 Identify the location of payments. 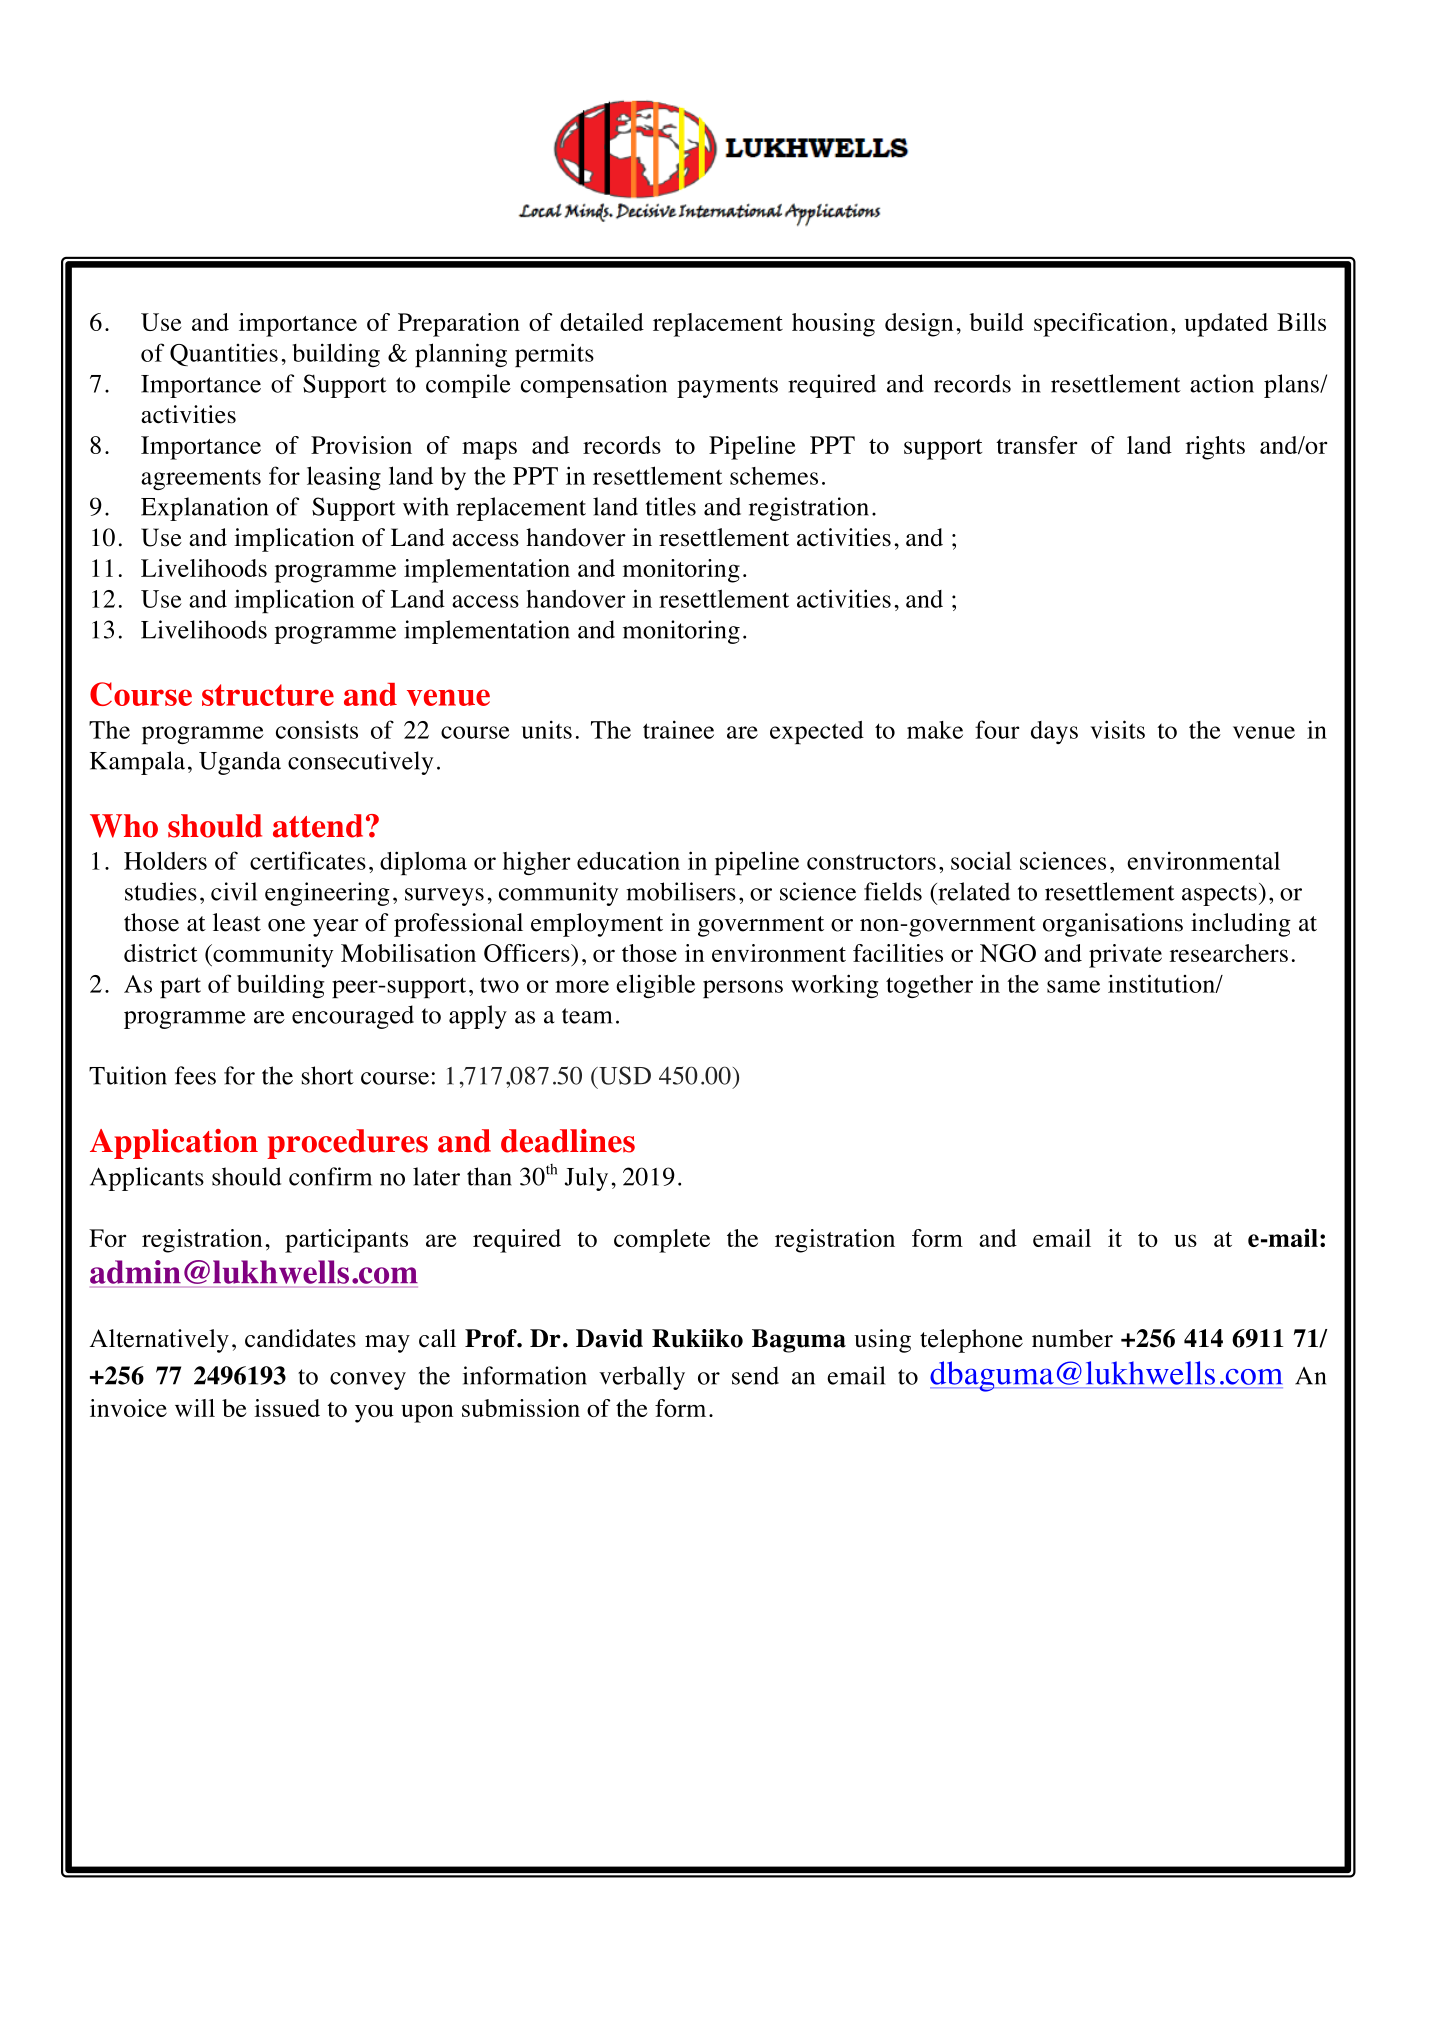
(727, 387).
